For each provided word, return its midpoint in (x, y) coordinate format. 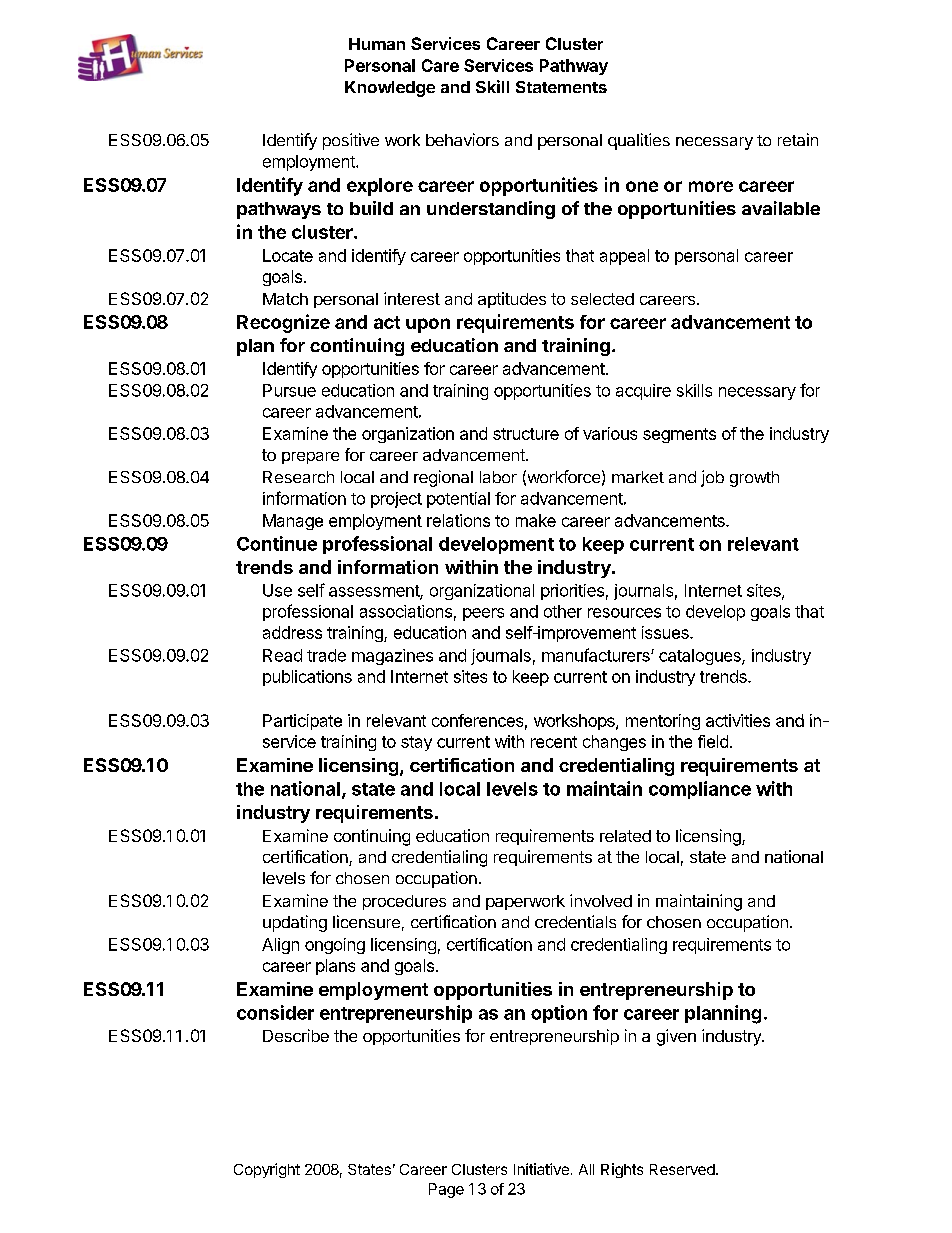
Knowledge (390, 89)
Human (377, 44)
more (711, 186)
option (559, 1014)
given (676, 1037)
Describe (296, 1035)
